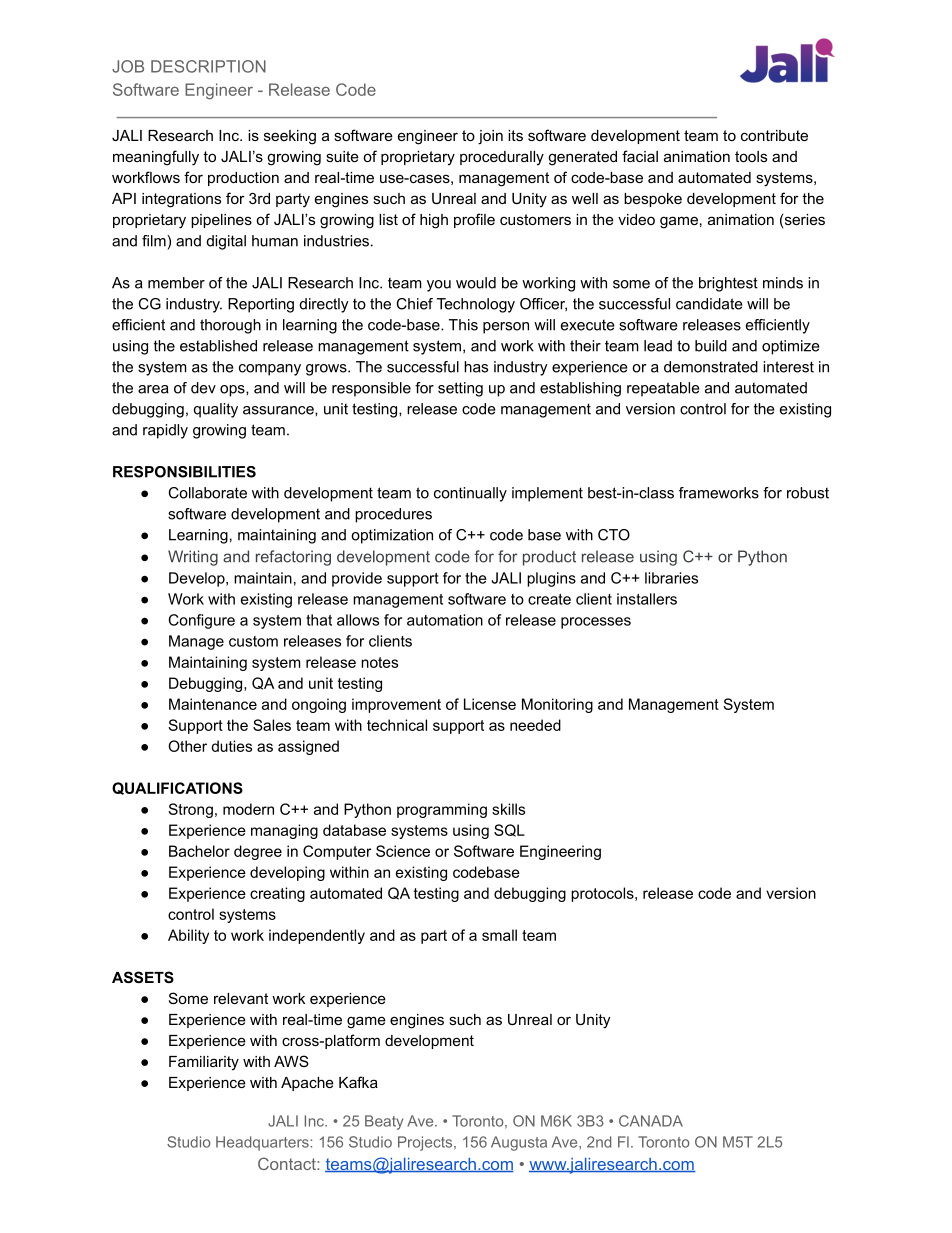  I want to click on Augusta, so click(519, 1143).
